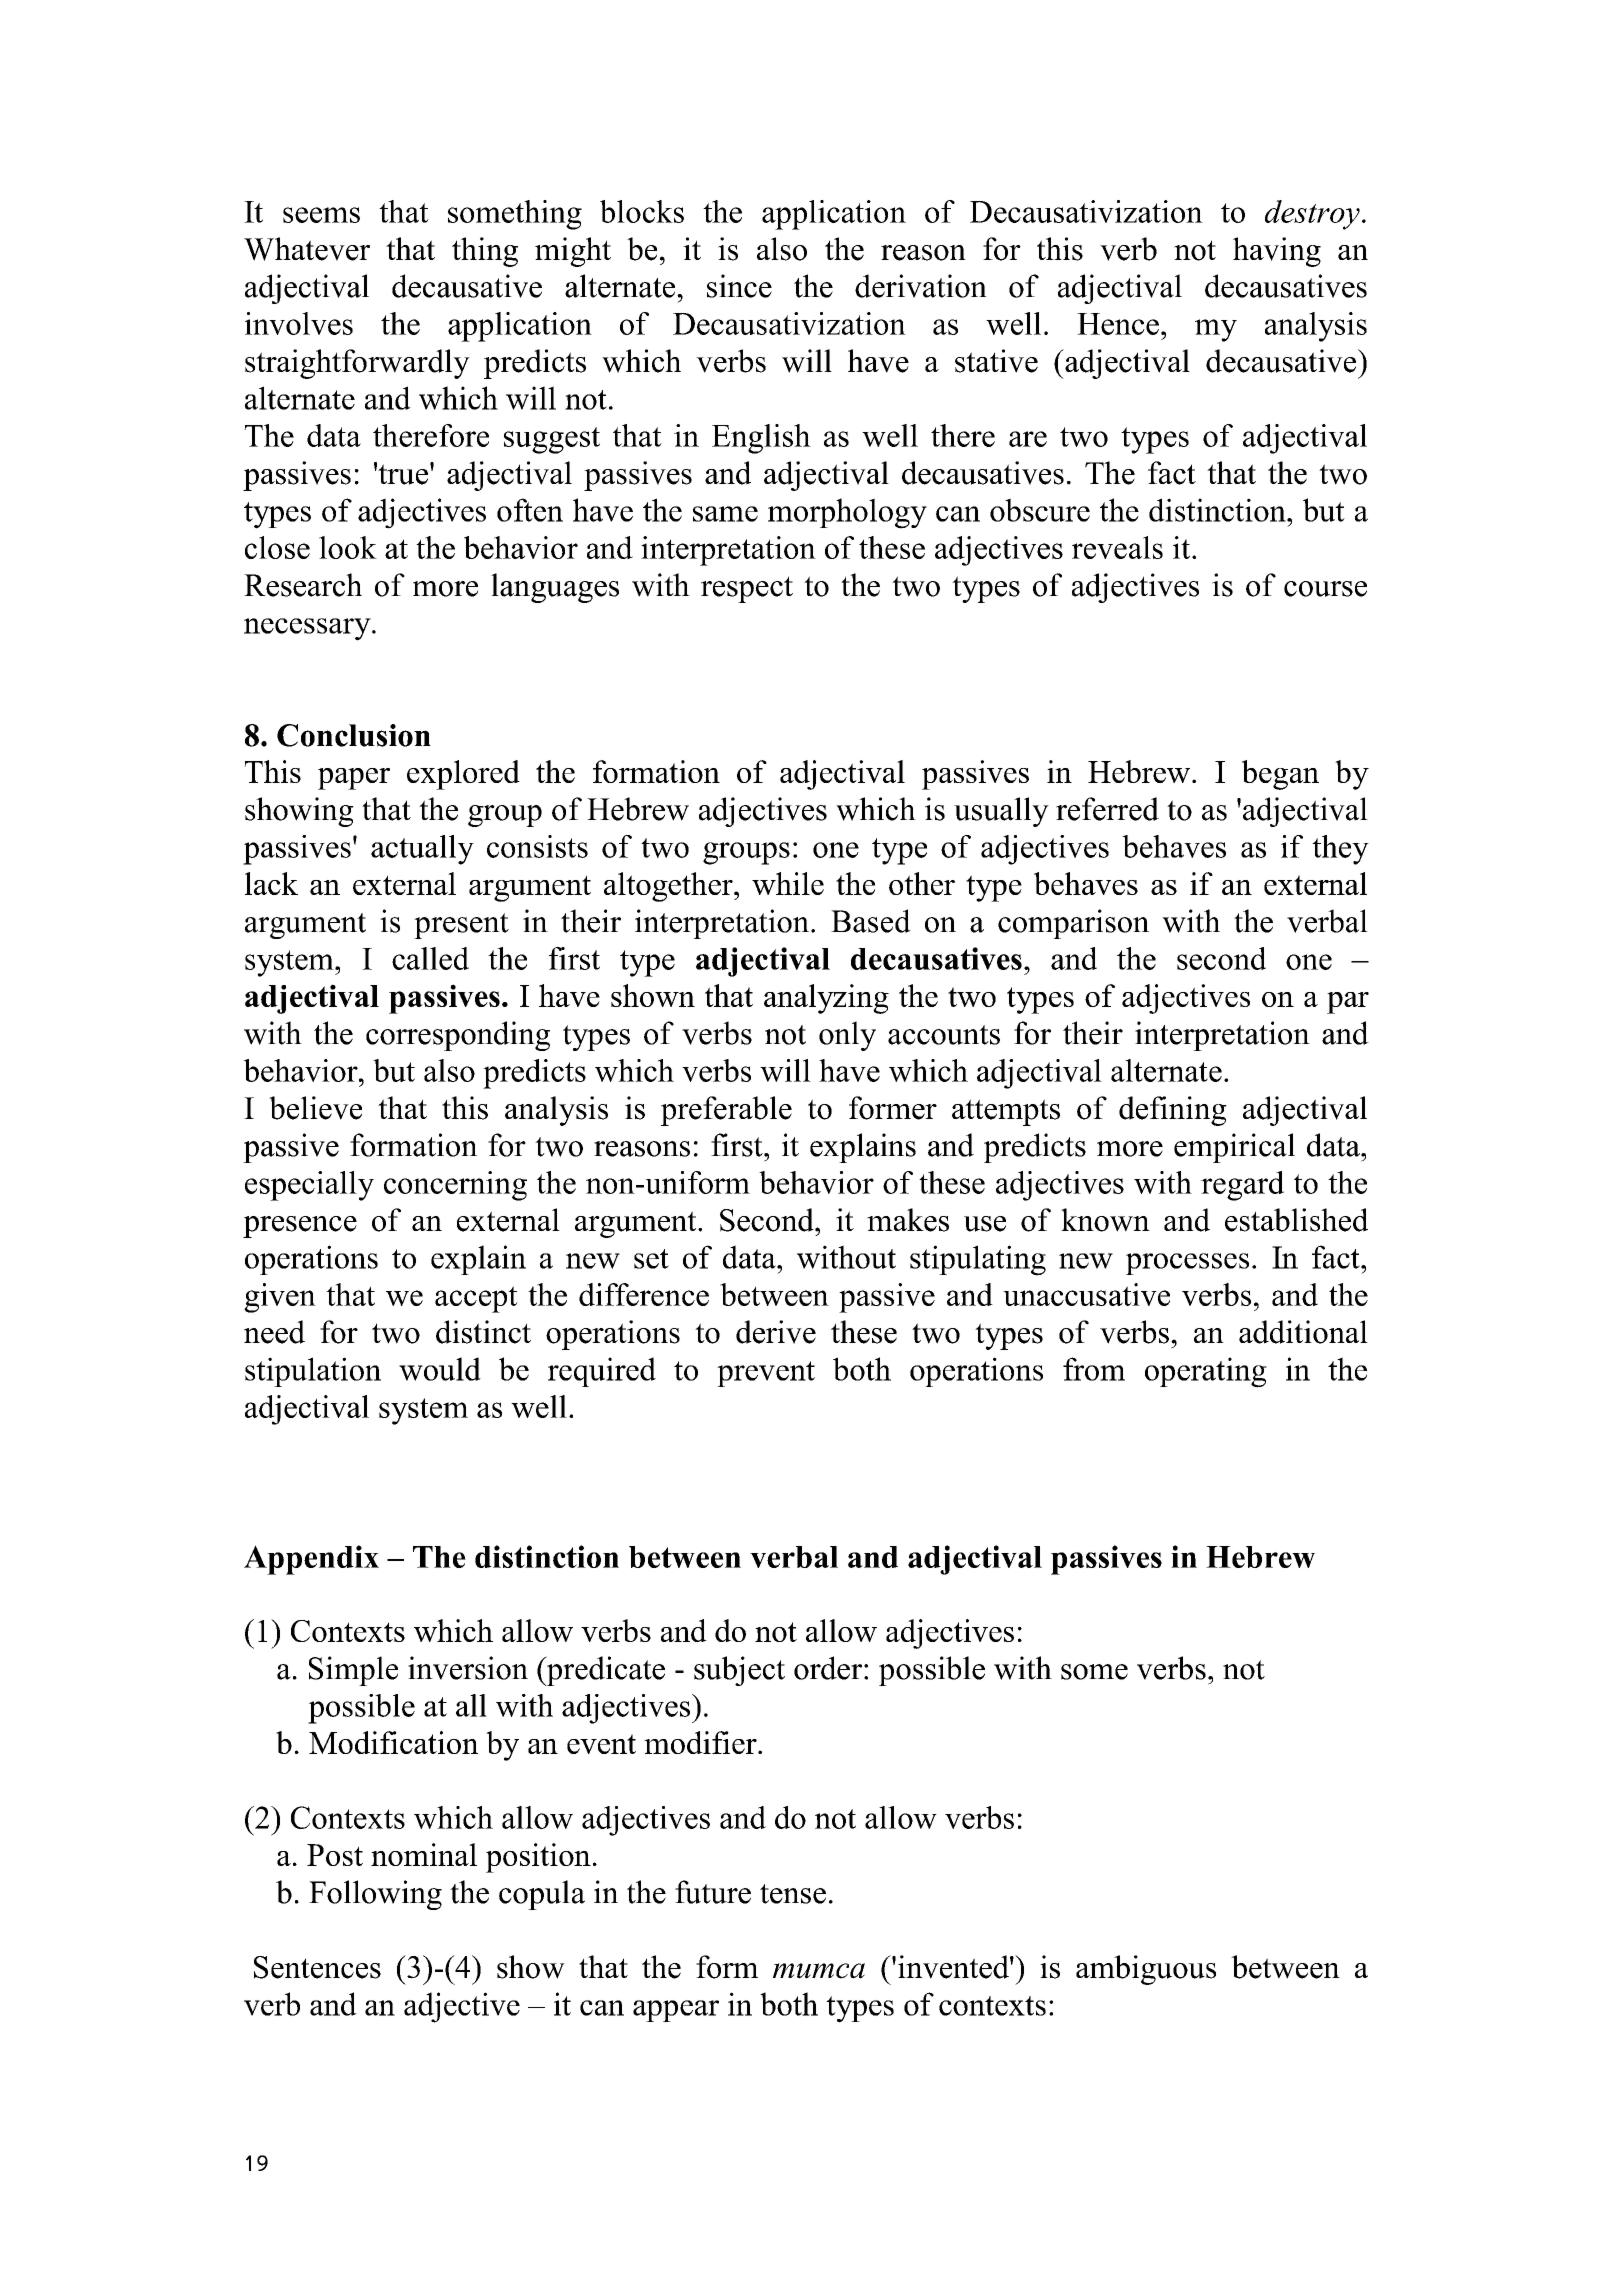  I want to click on preferable, so click(726, 1111).
